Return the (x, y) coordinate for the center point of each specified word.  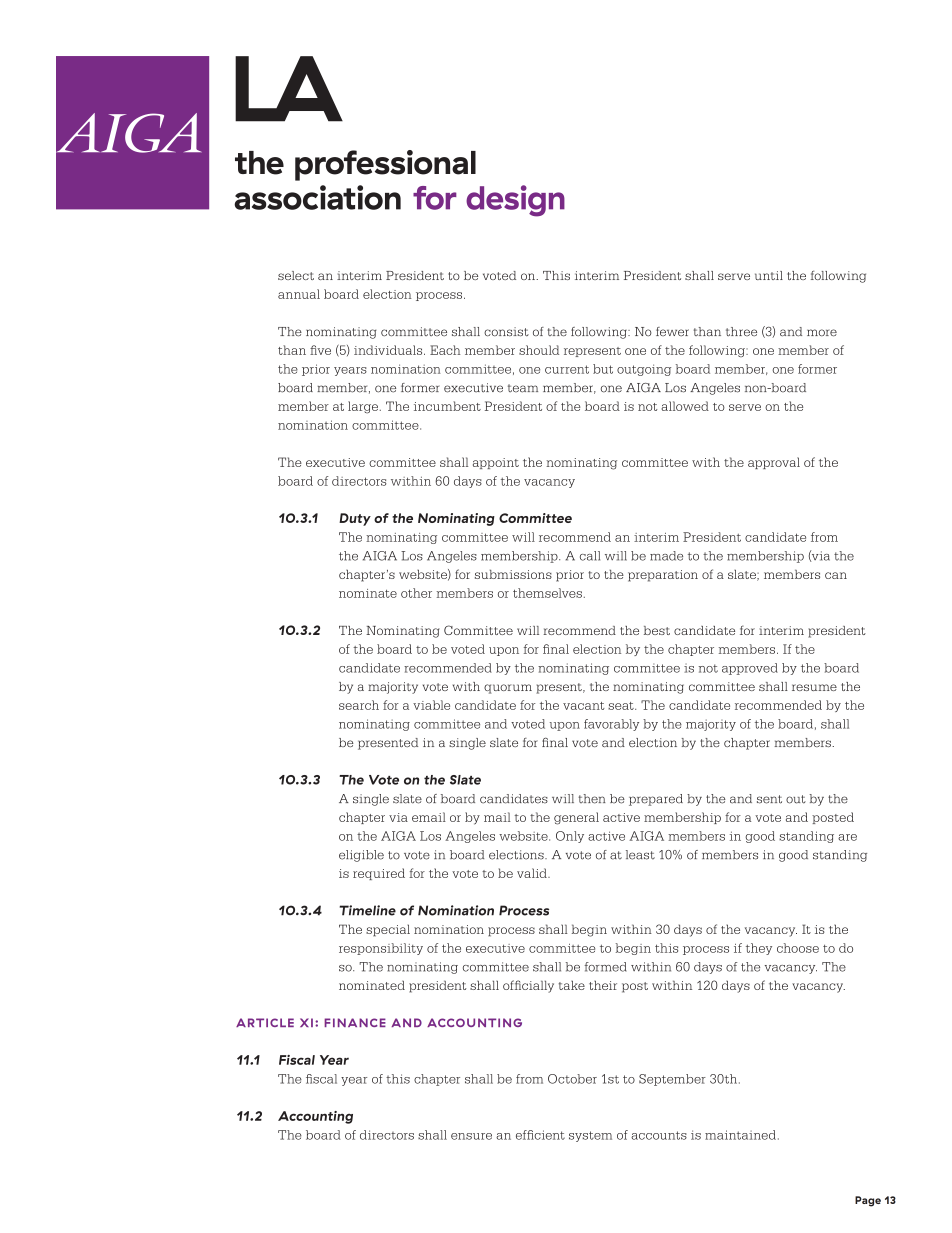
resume (814, 687)
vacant (584, 706)
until (769, 275)
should (539, 350)
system (590, 1136)
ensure (471, 1136)
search (359, 705)
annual (299, 294)
